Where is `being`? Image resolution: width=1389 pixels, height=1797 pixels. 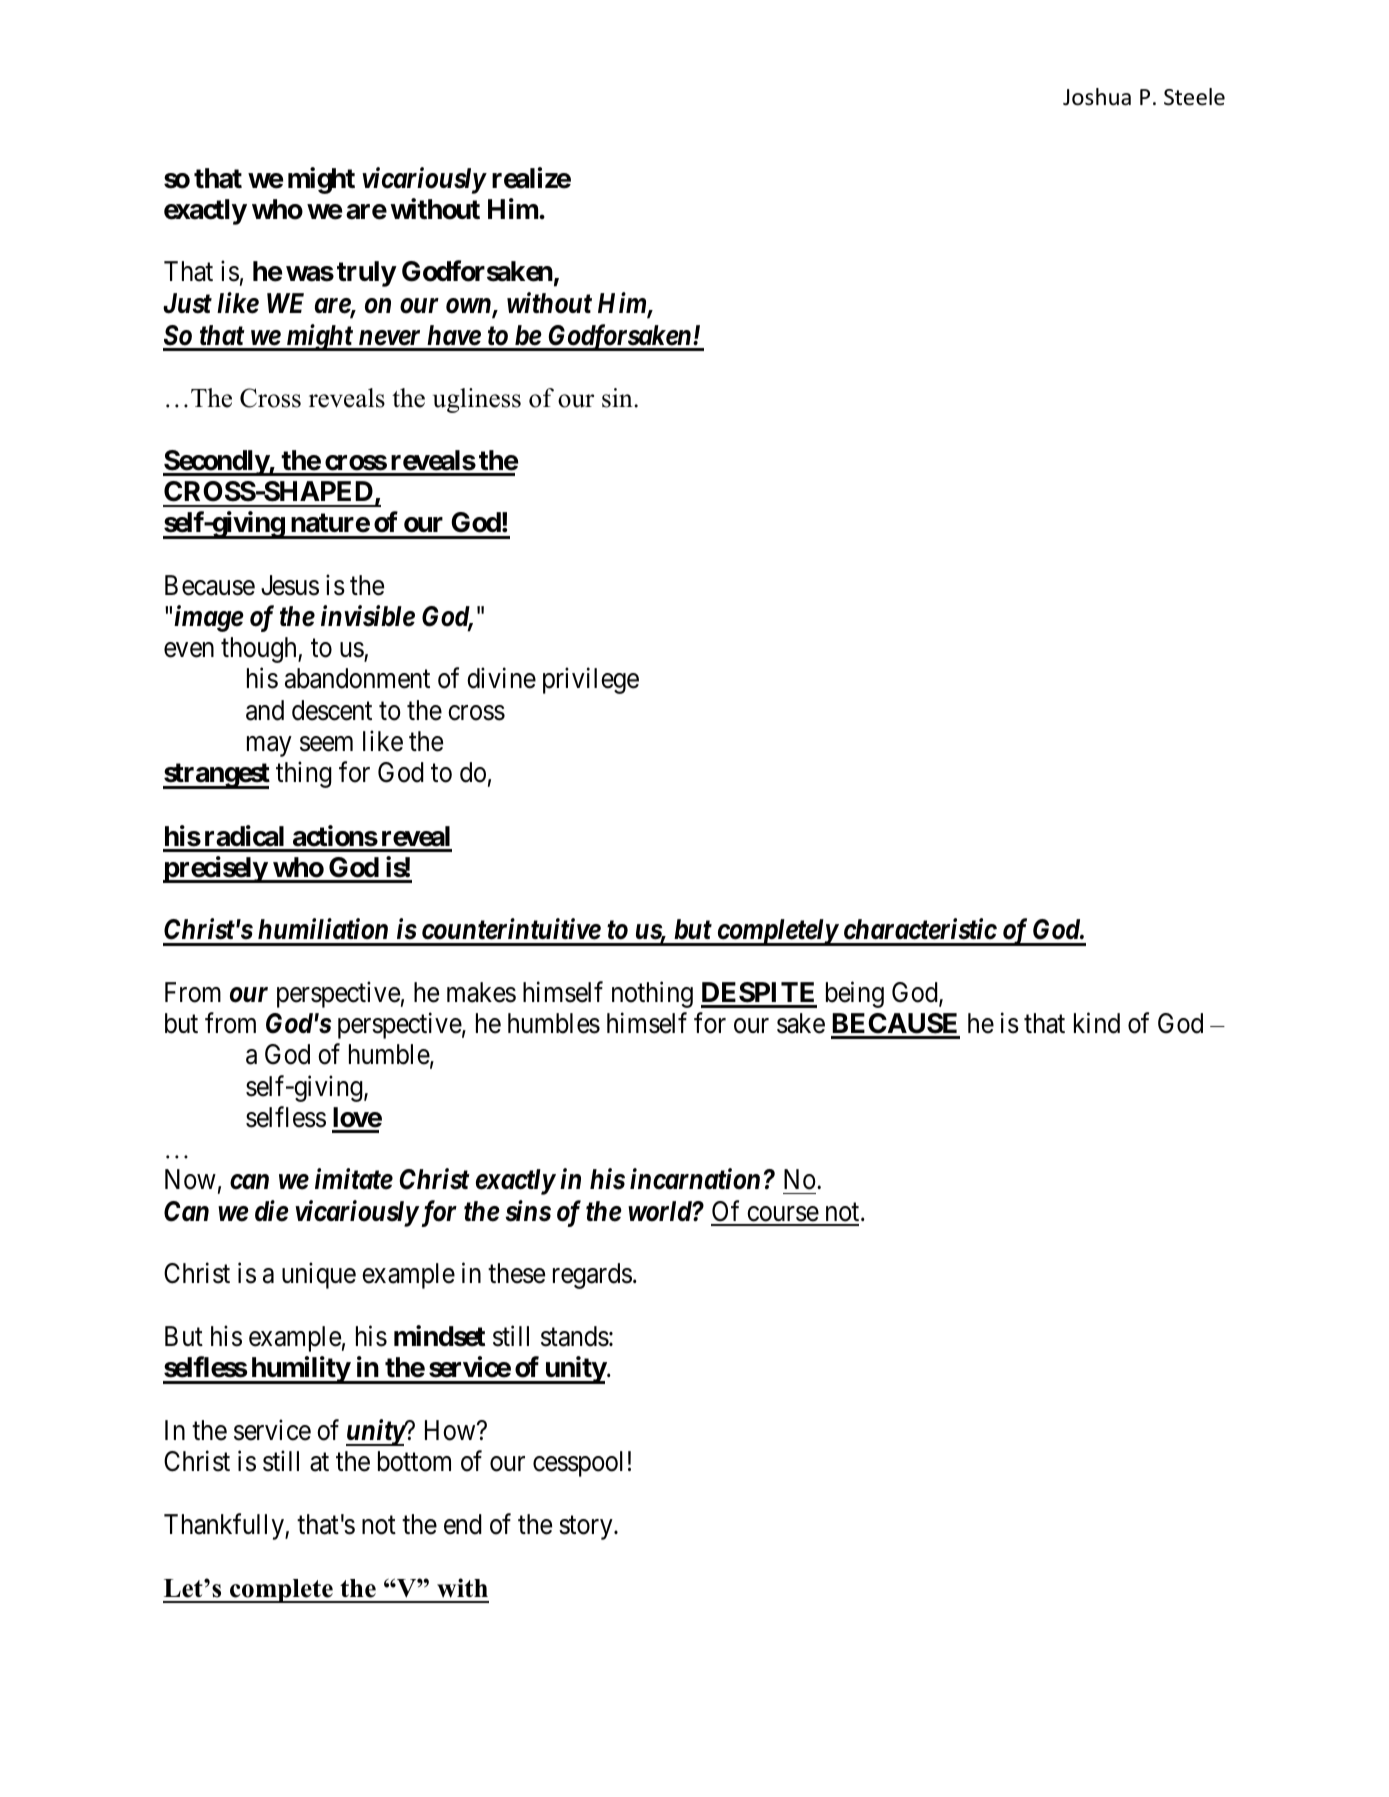 being is located at coordinates (855, 994).
